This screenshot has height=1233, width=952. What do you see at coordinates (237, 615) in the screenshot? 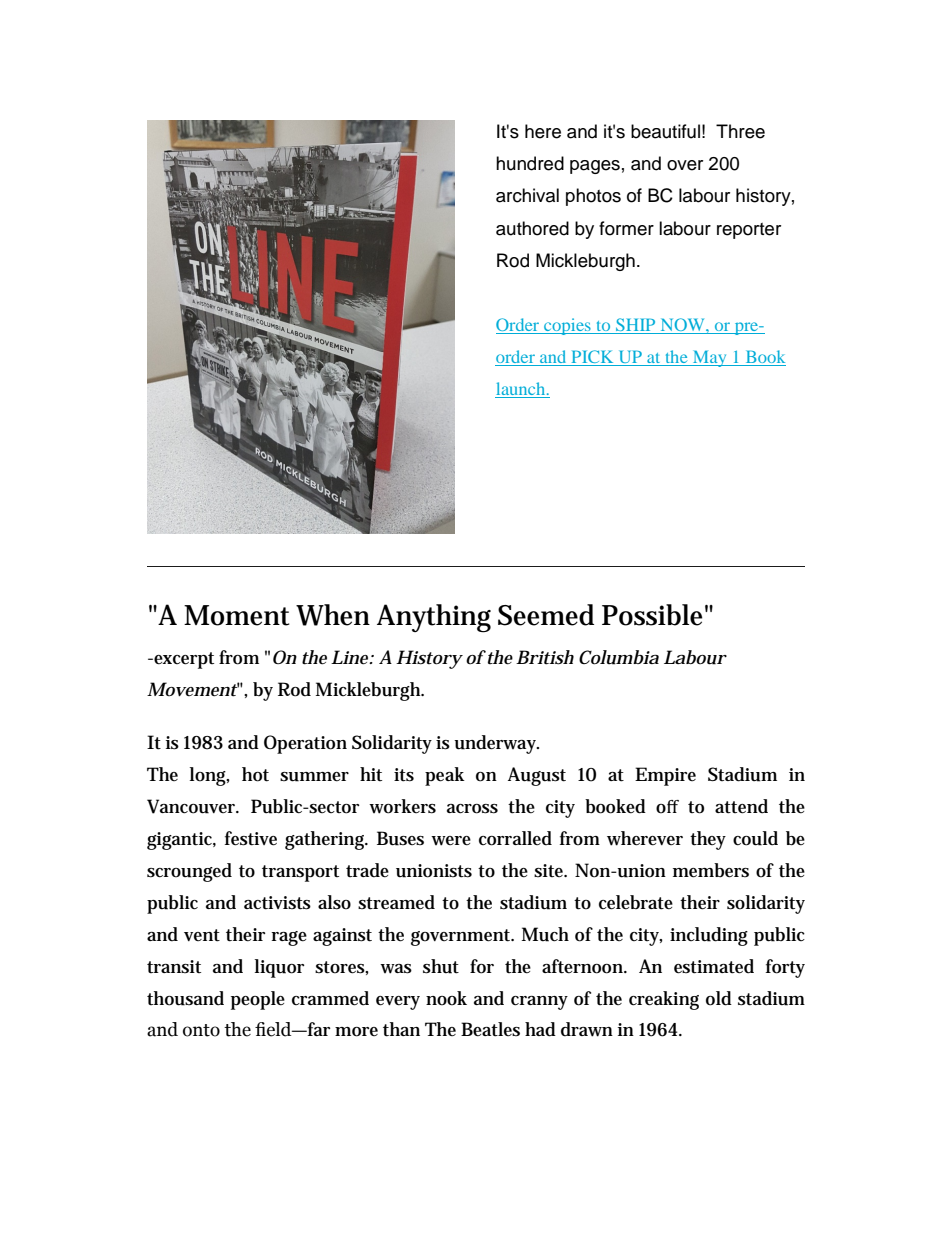
I see `Moment` at bounding box center [237, 615].
